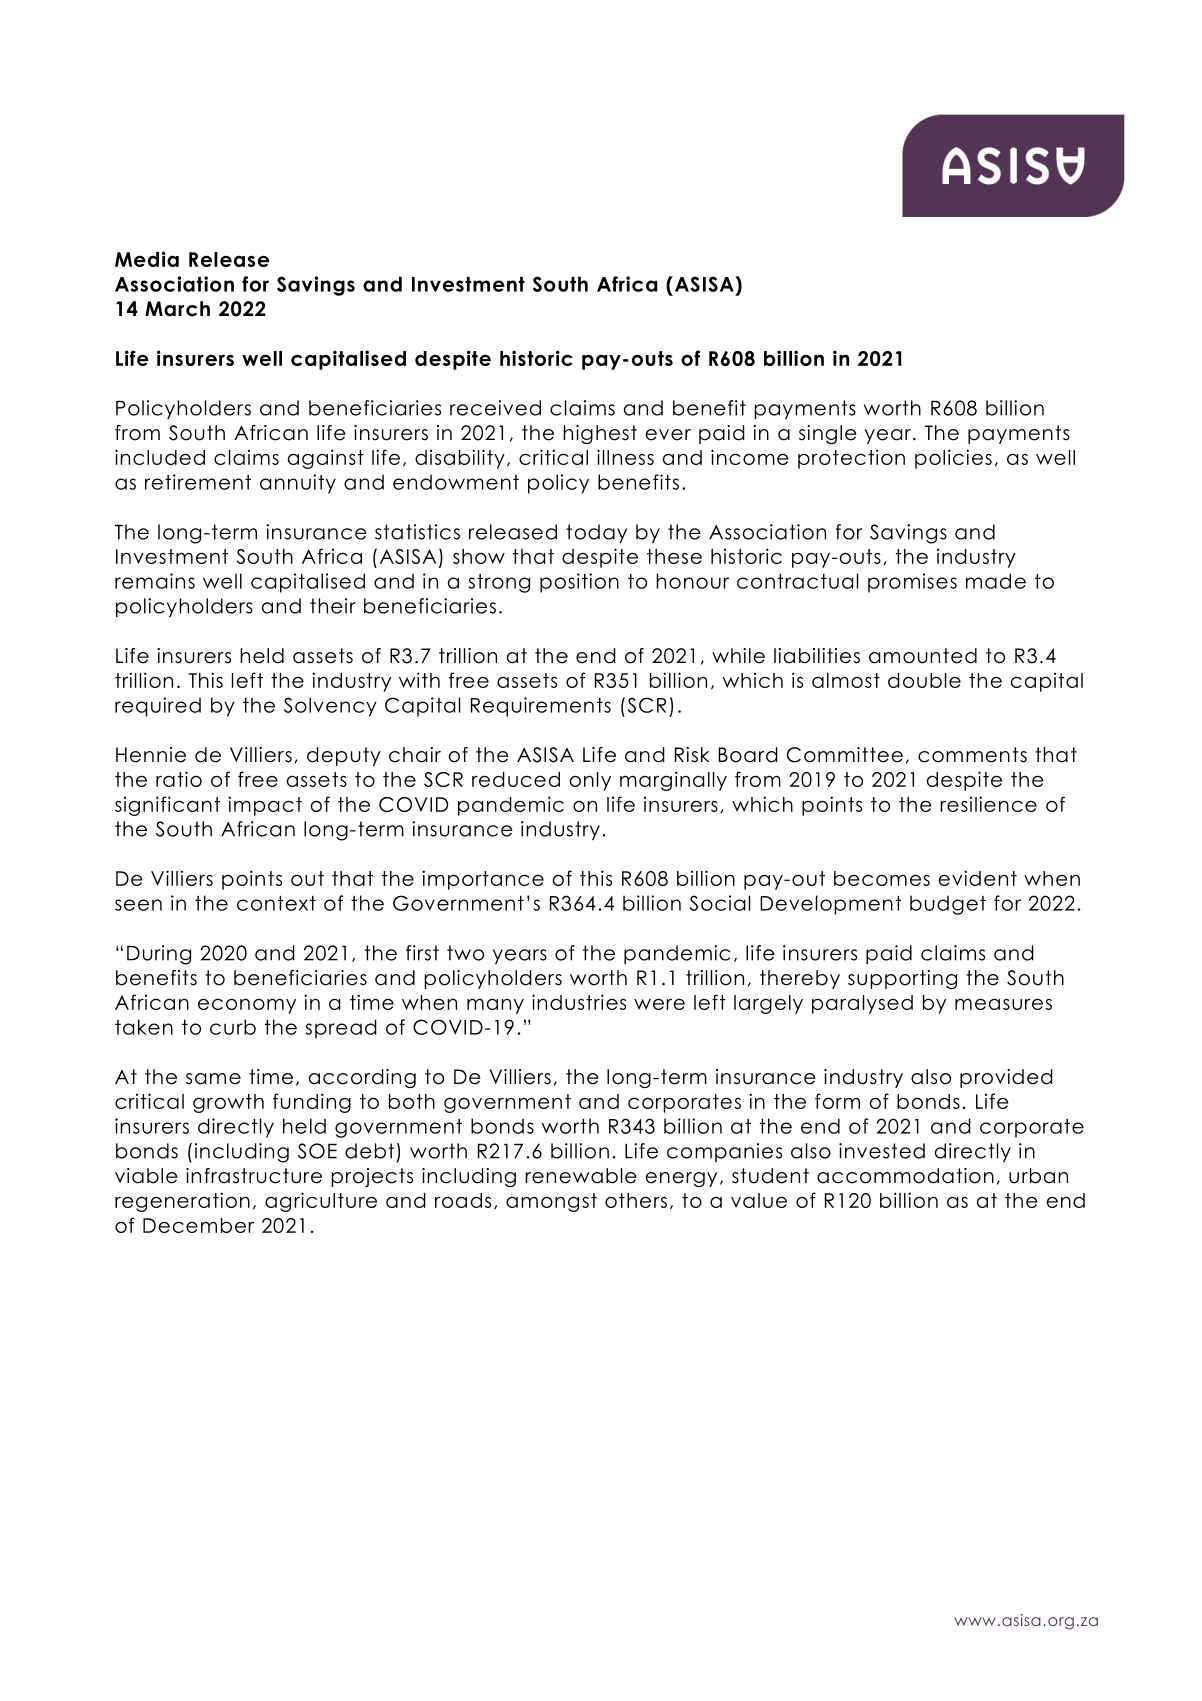 The height and width of the image is (1701, 1202). What do you see at coordinates (828, 434) in the image?
I see `single` at bounding box center [828, 434].
